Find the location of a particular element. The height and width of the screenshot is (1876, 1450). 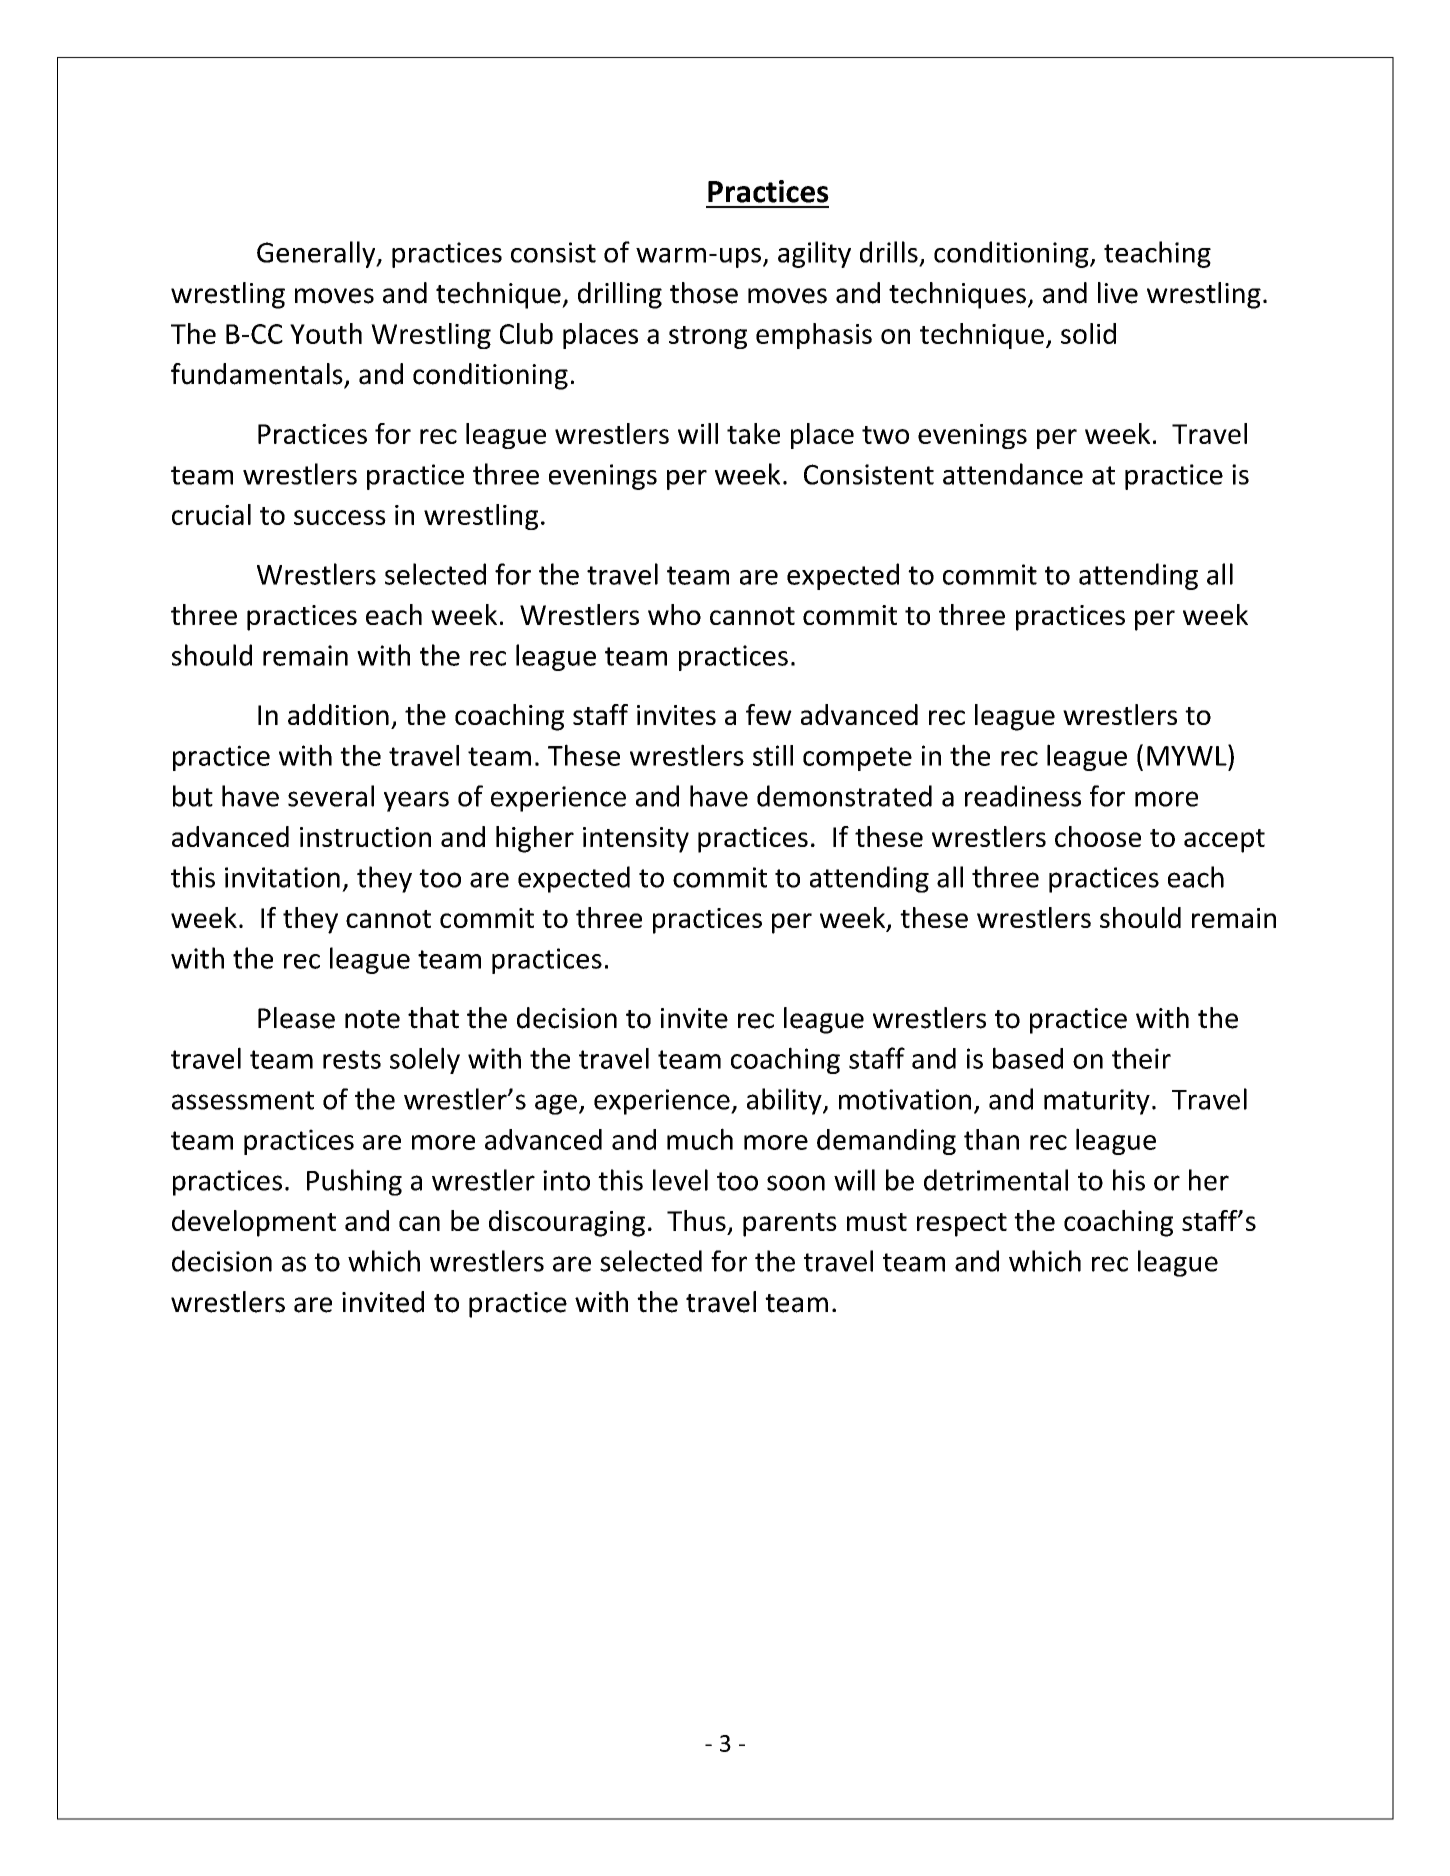

level is located at coordinates (680, 1180).
